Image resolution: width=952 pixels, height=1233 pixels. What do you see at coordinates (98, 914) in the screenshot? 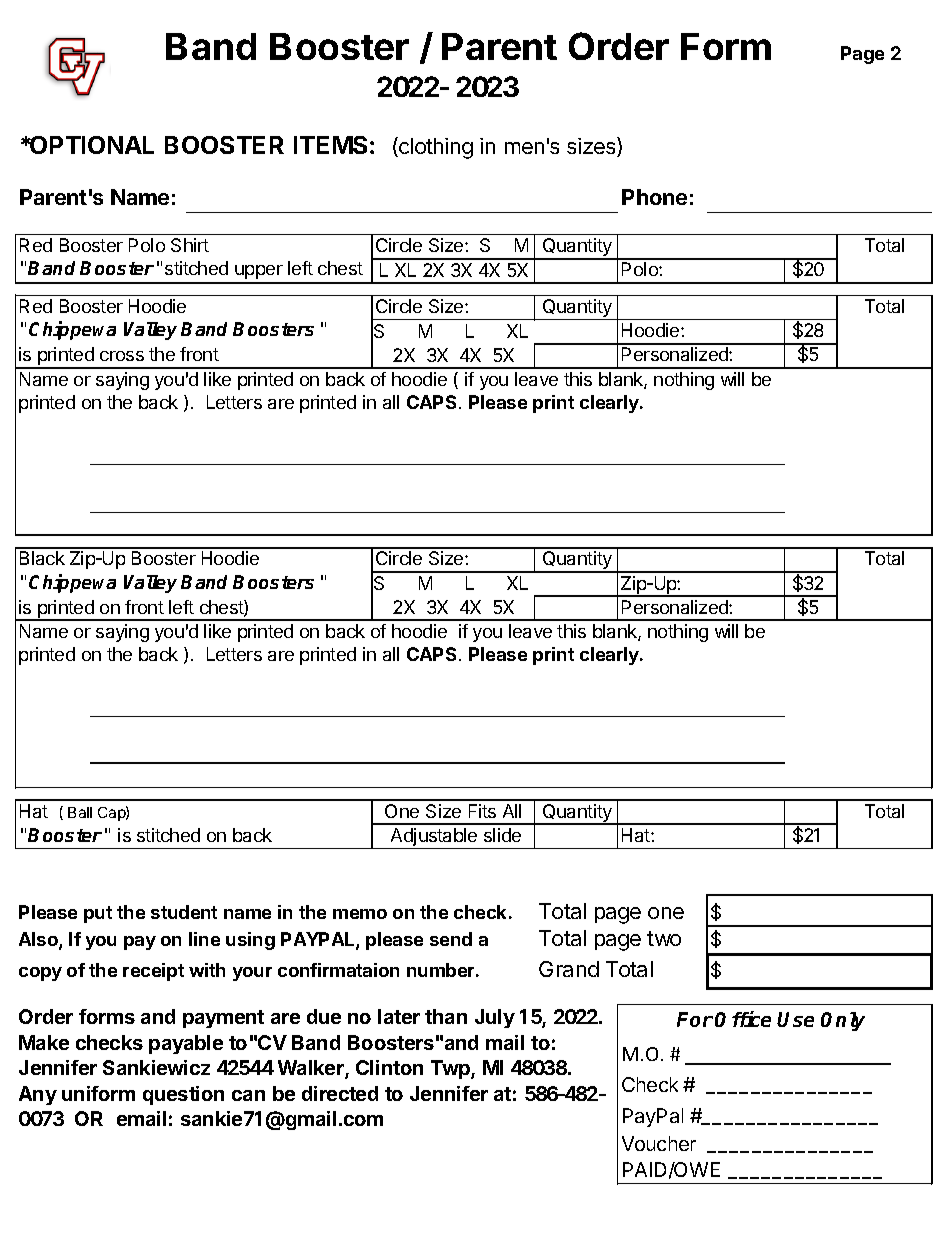
I see `put` at bounding box center [98, 914].
